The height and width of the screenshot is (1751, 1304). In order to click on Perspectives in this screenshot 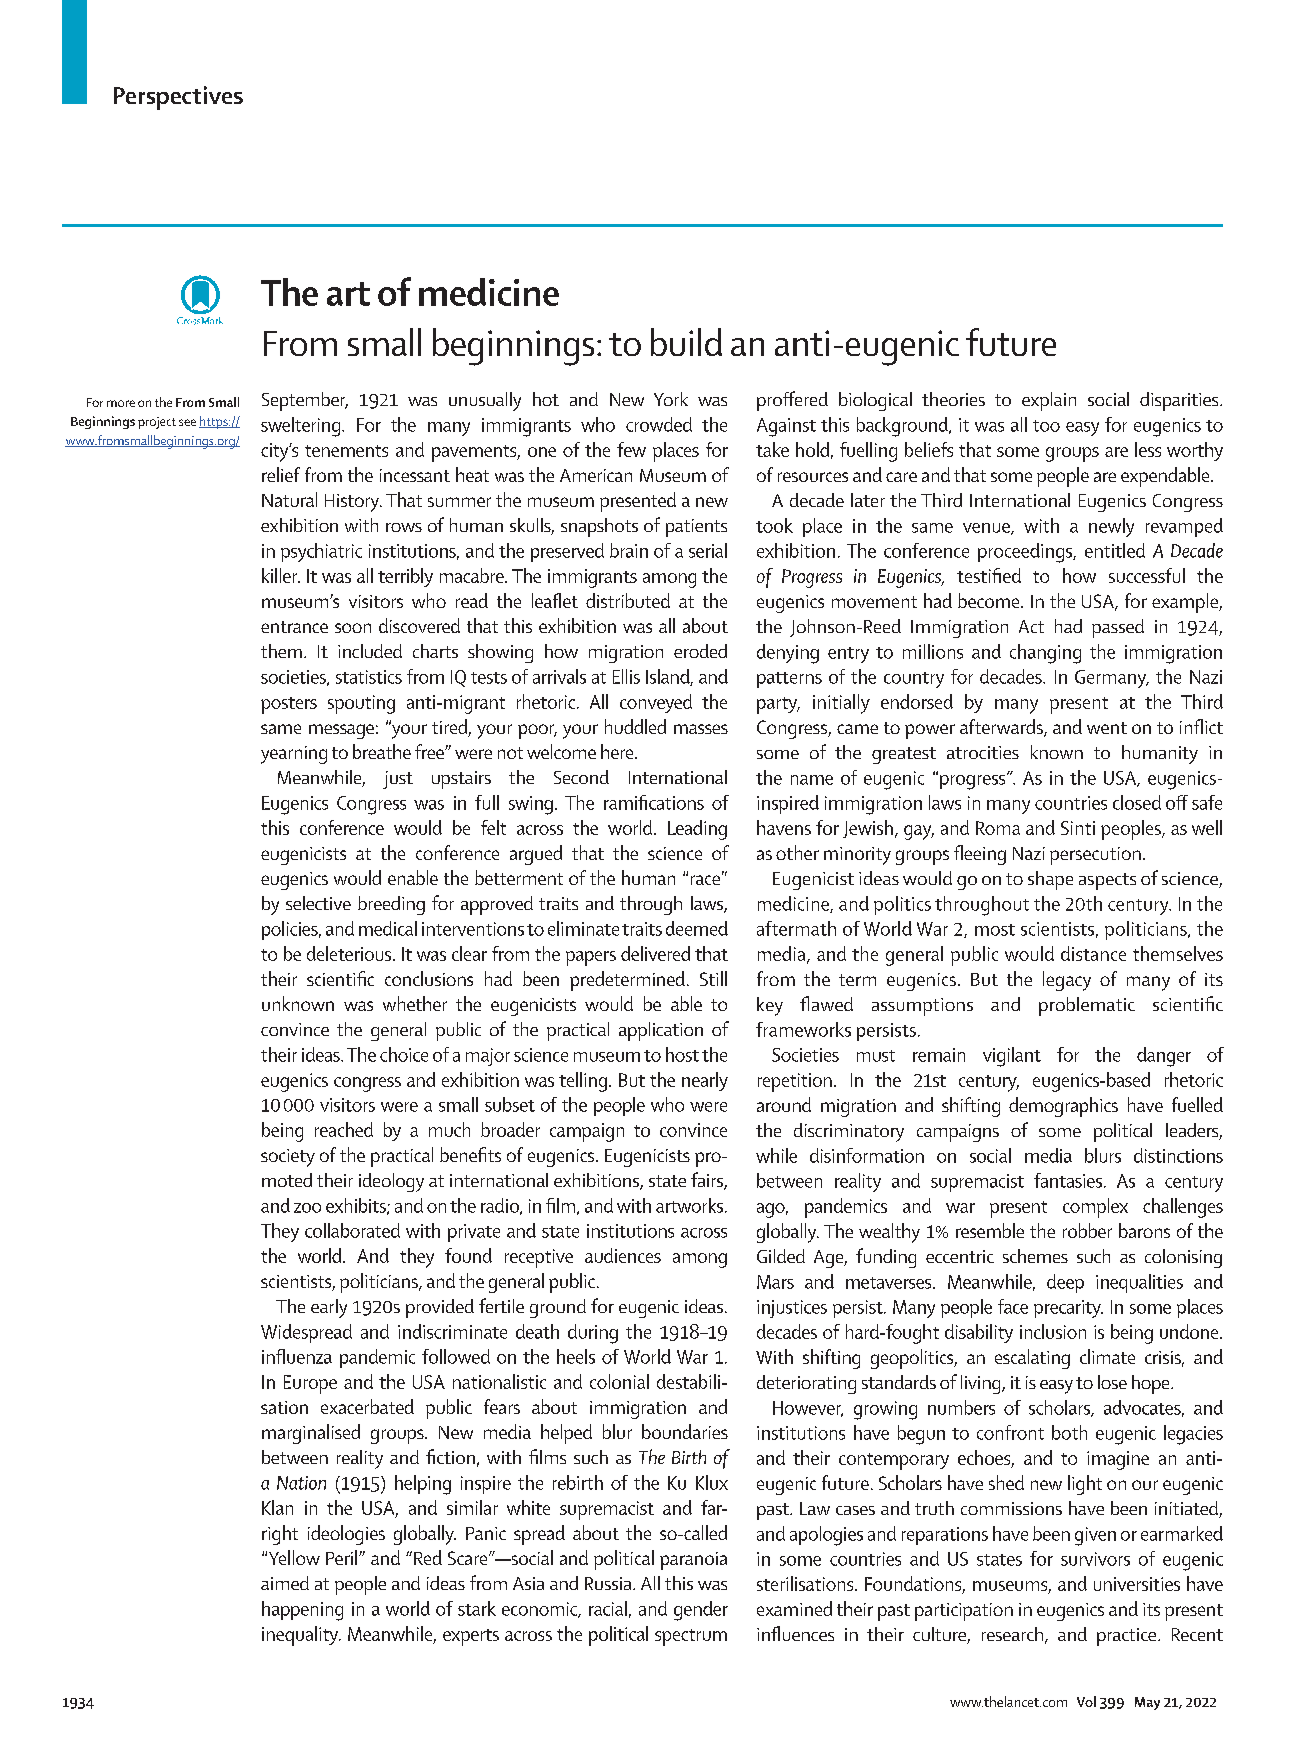, I will do `click(178, 98)`.
